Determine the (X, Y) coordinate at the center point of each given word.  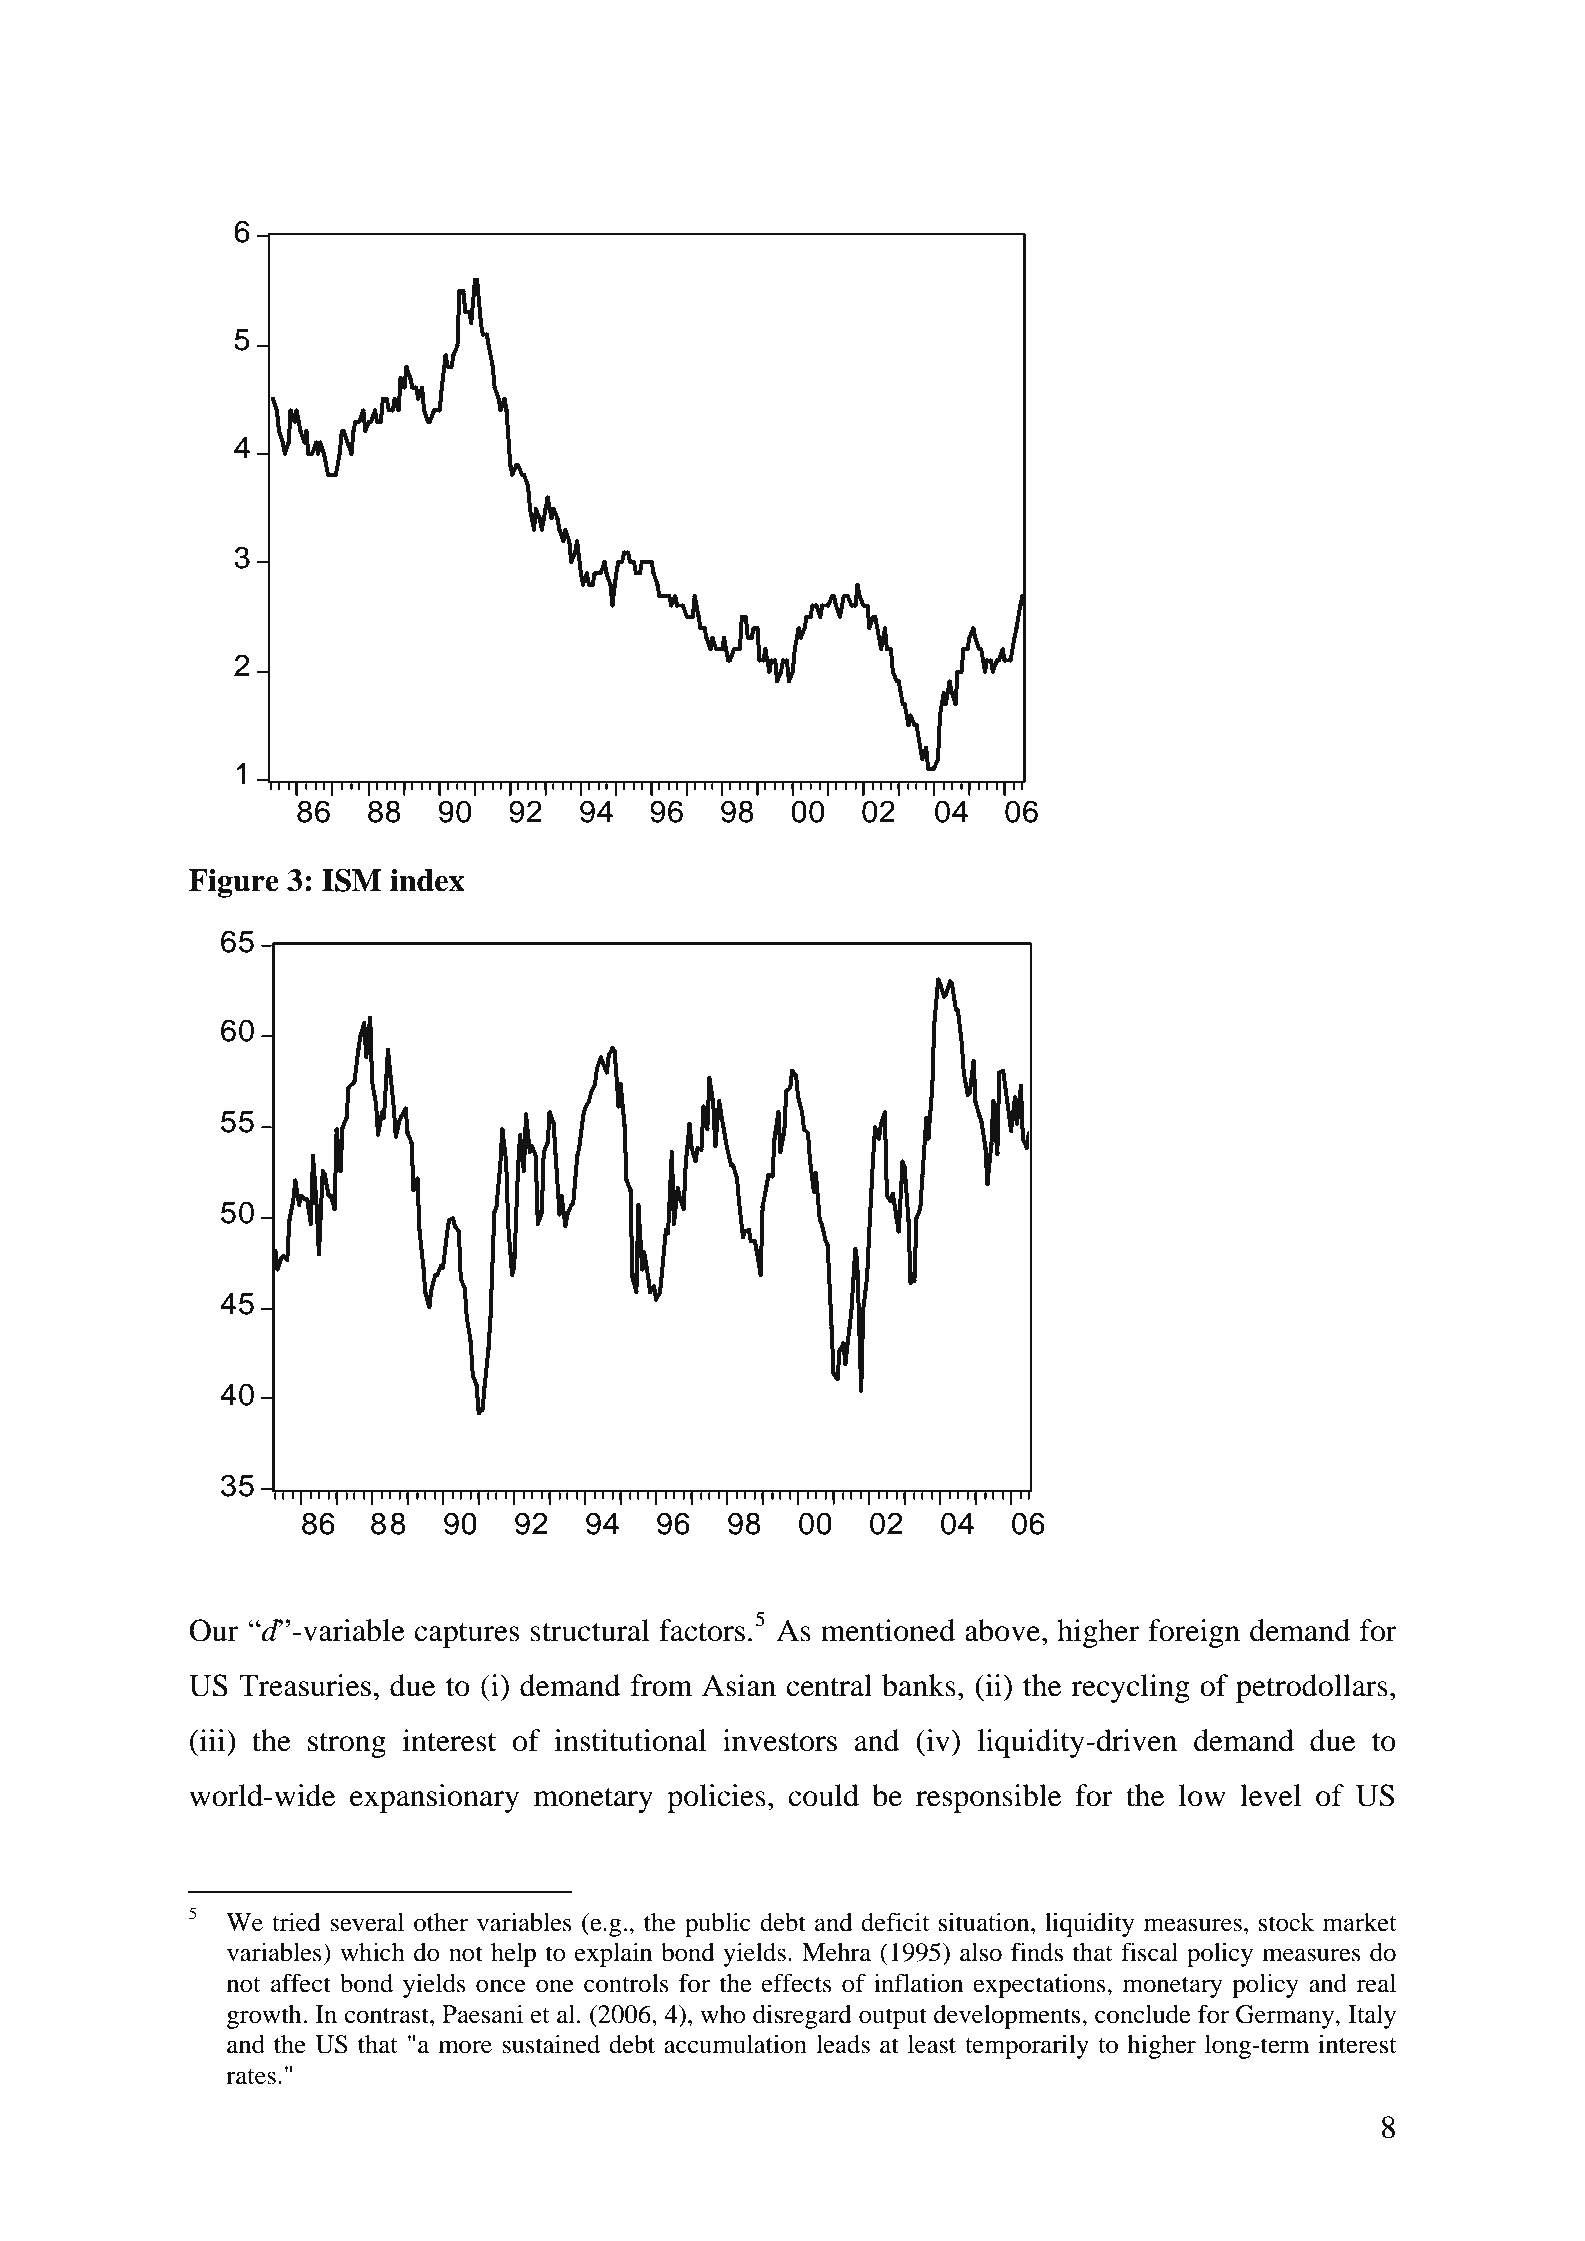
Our (214, 1630)
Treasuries (305, 1685)
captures (467, 1635)
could (823, 1795)
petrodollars (1312, 1688)
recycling (1130, 1688)
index (427, 880)
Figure (234, 883)
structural (590, 1630)
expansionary (434, 1798)
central (829, 1685)
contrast (388, 2016)
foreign (1194, 1633)
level (1270, 1795)
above (1004, 1630)
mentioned (888, 1630)
